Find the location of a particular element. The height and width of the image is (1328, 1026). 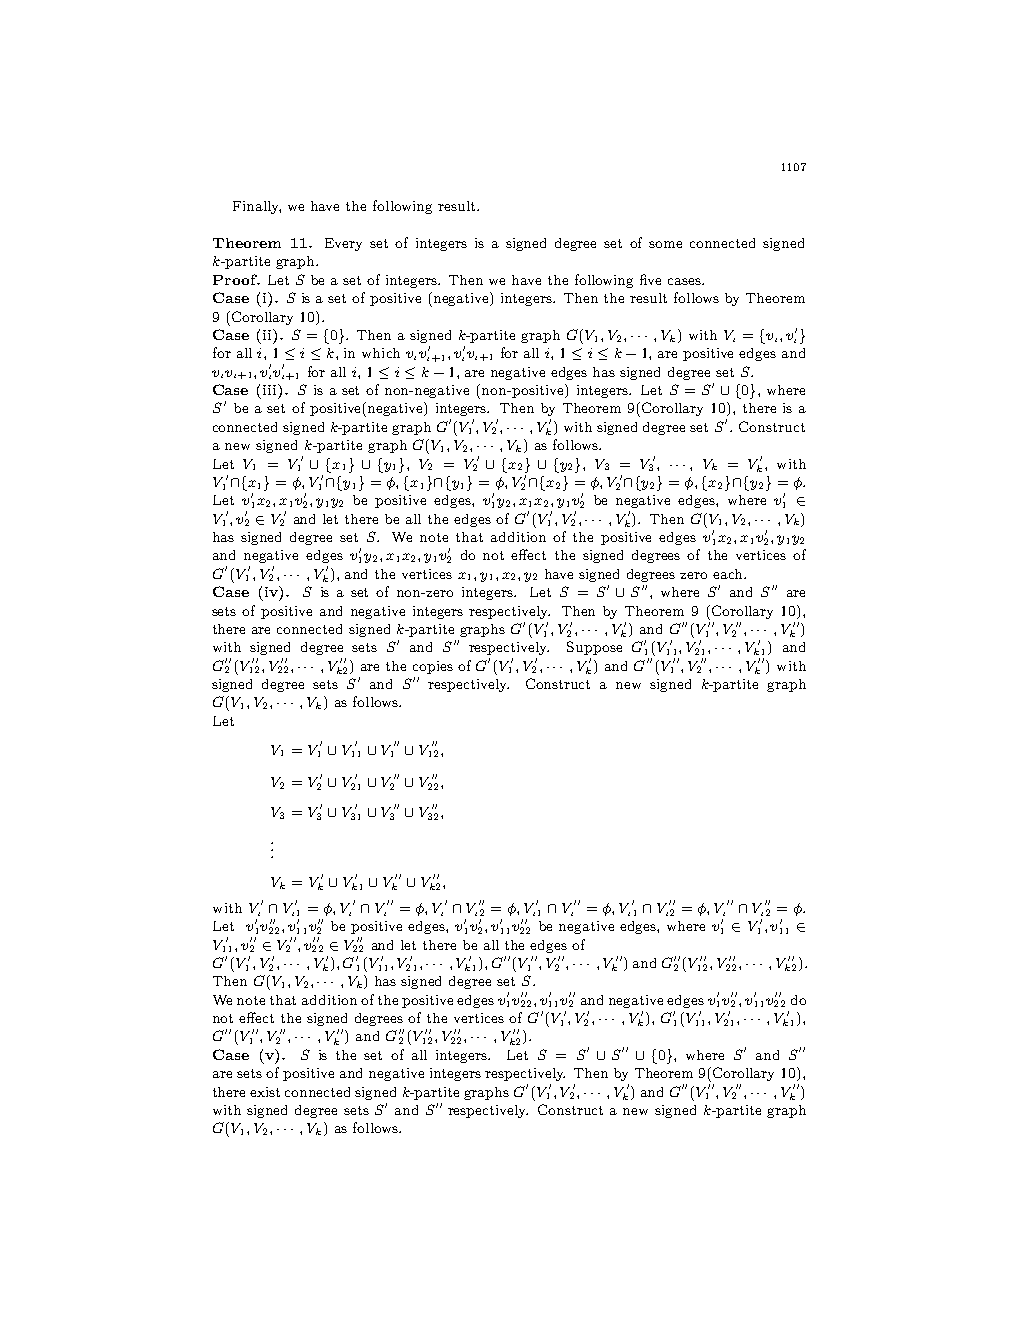

each is located at coordinates (729, 574).
